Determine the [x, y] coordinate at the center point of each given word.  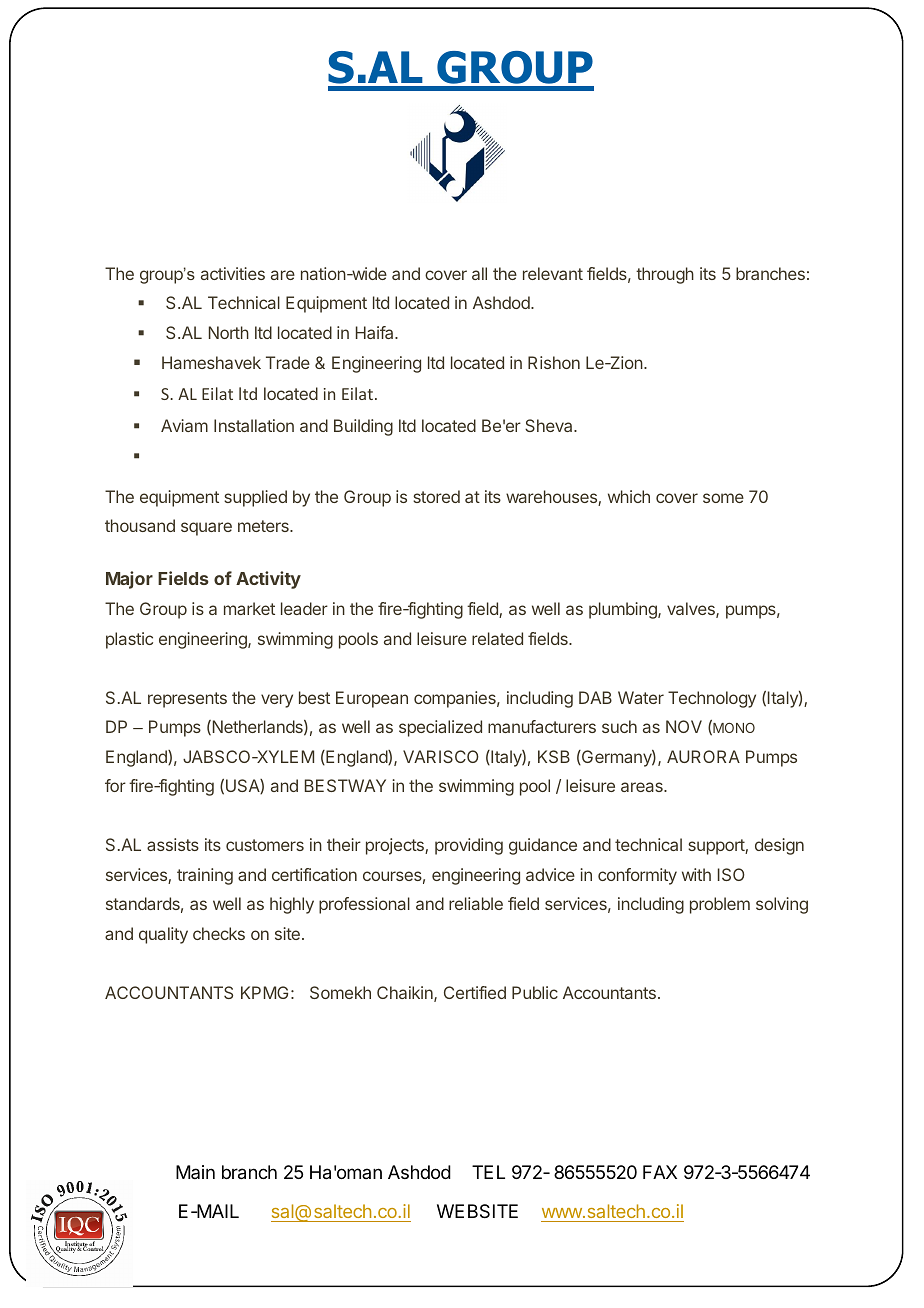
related [497, 638]
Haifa [376, 332]
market [249, 608]
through [665, 275]
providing [469, 846]
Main [195, 1172]
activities [233, 273]
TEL [488, 1172]
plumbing [624, 610]
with [696, 874]
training [205, 876]
